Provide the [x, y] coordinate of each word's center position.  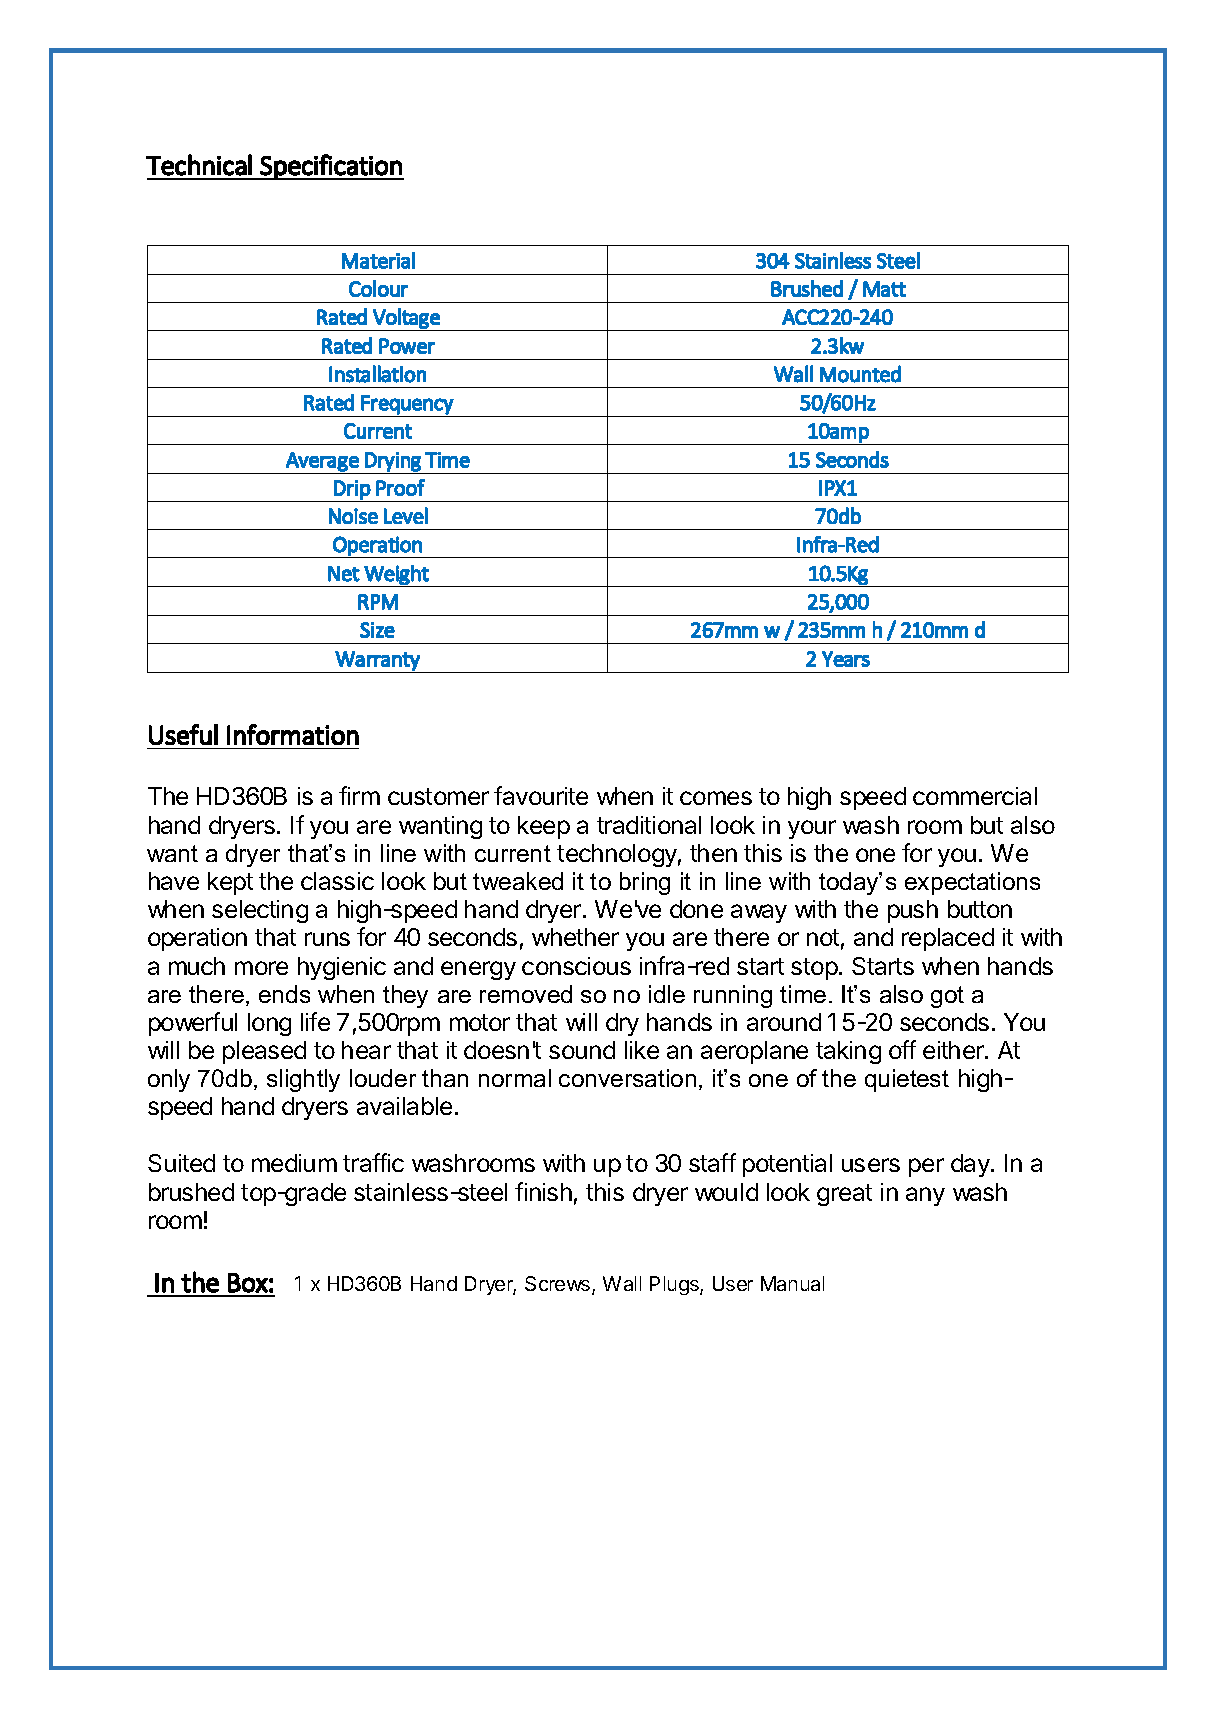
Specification [331, 167]
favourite [541, 795]
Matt [884, 289]
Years [846, 659]
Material [378, 260]
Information [293, 734]
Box [248, 1283]
